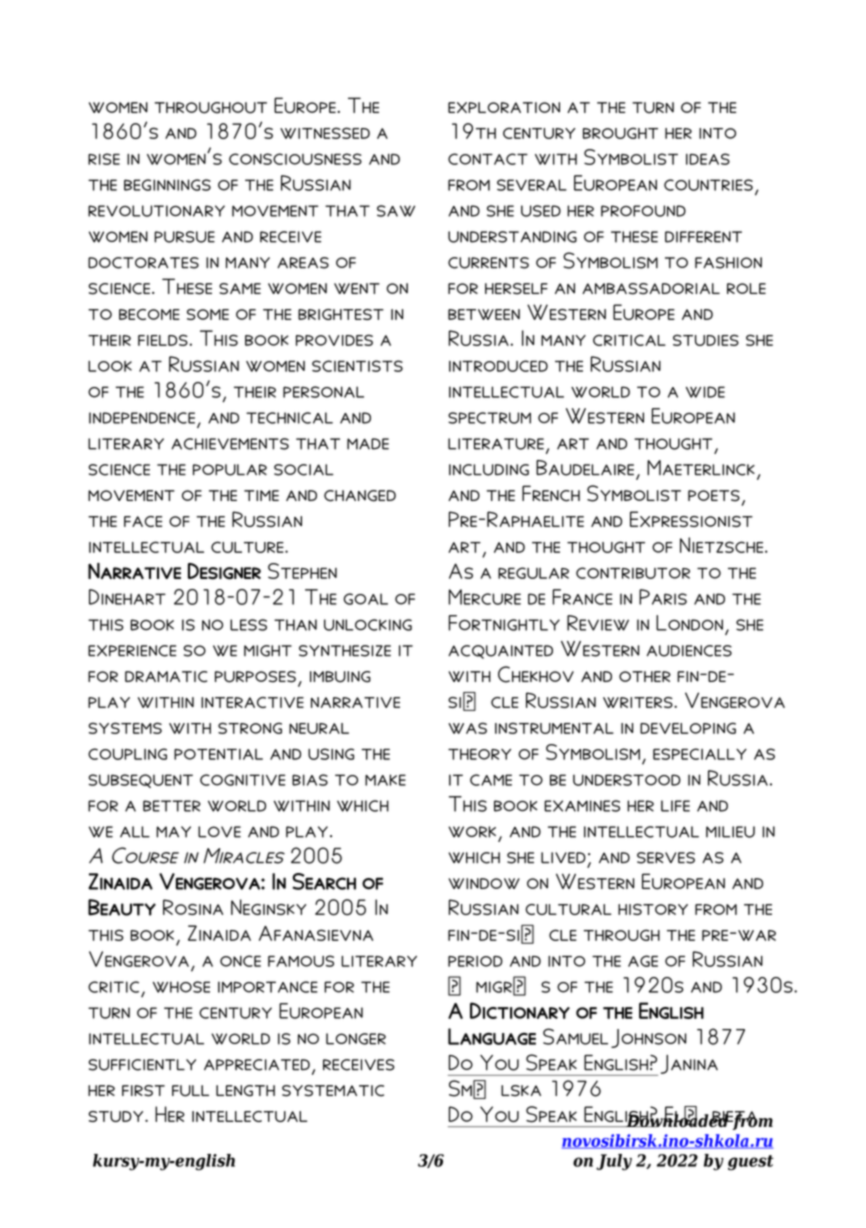 The height and width of the image is (1228, 866). I want to click on serves, so click(666, 858).
